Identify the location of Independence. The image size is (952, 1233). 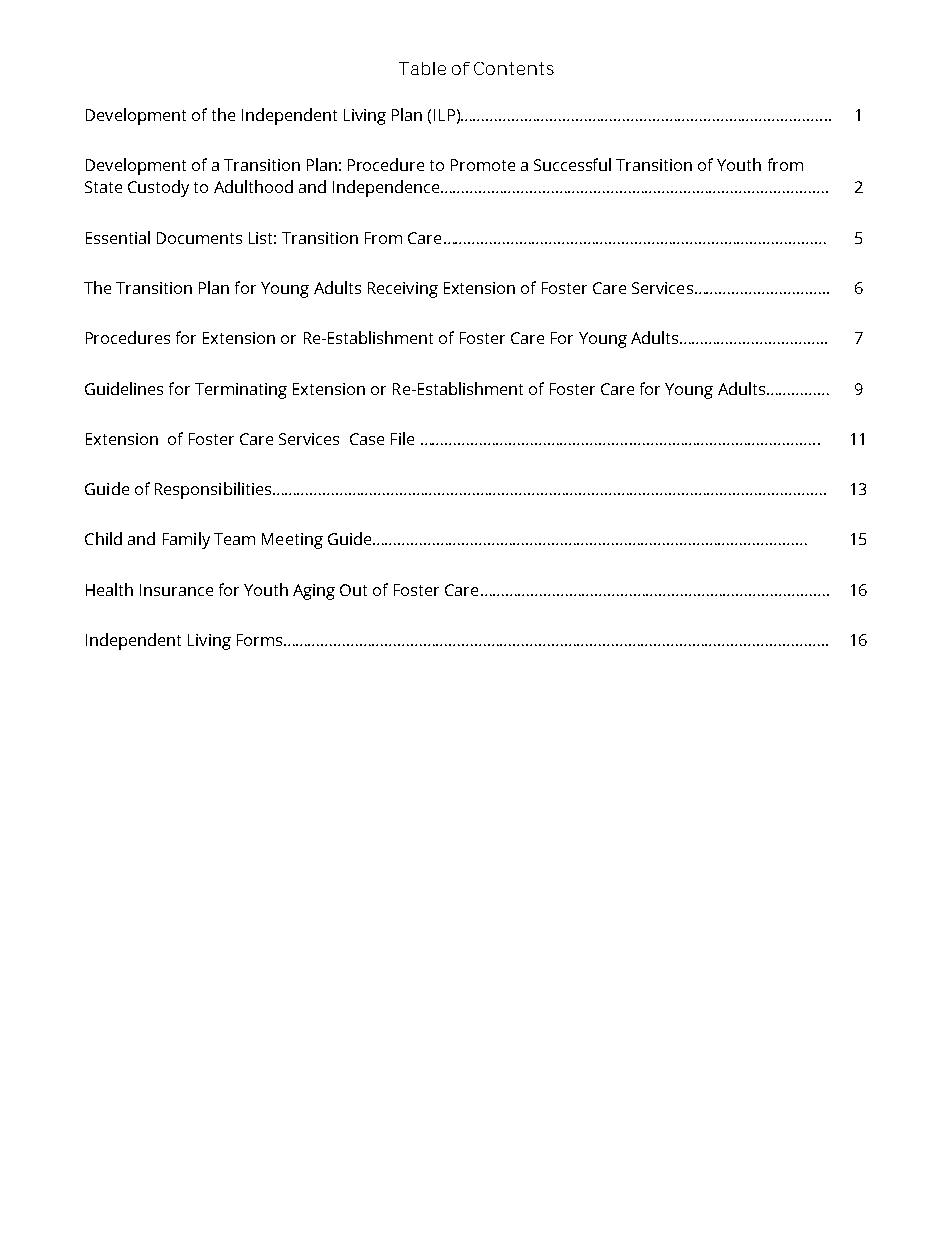
(387, 188).
